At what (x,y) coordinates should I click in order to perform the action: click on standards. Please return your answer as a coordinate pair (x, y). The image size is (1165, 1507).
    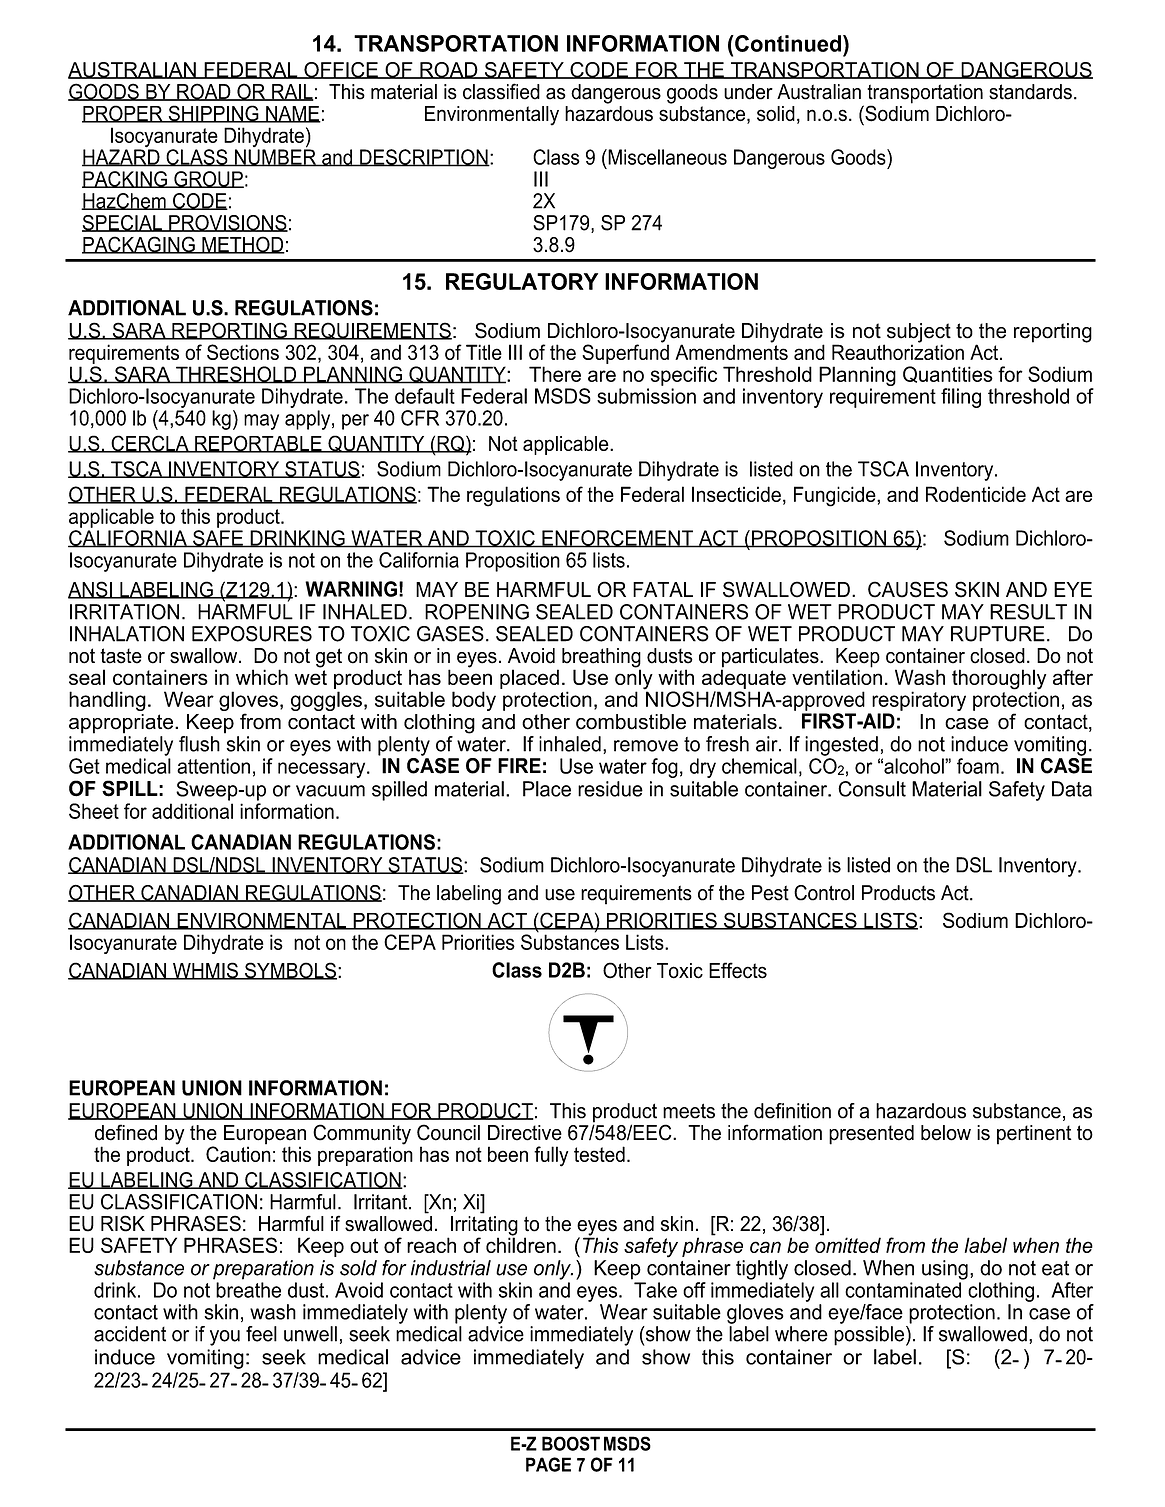
    Looking at the image, I should click on (1030, 92).
